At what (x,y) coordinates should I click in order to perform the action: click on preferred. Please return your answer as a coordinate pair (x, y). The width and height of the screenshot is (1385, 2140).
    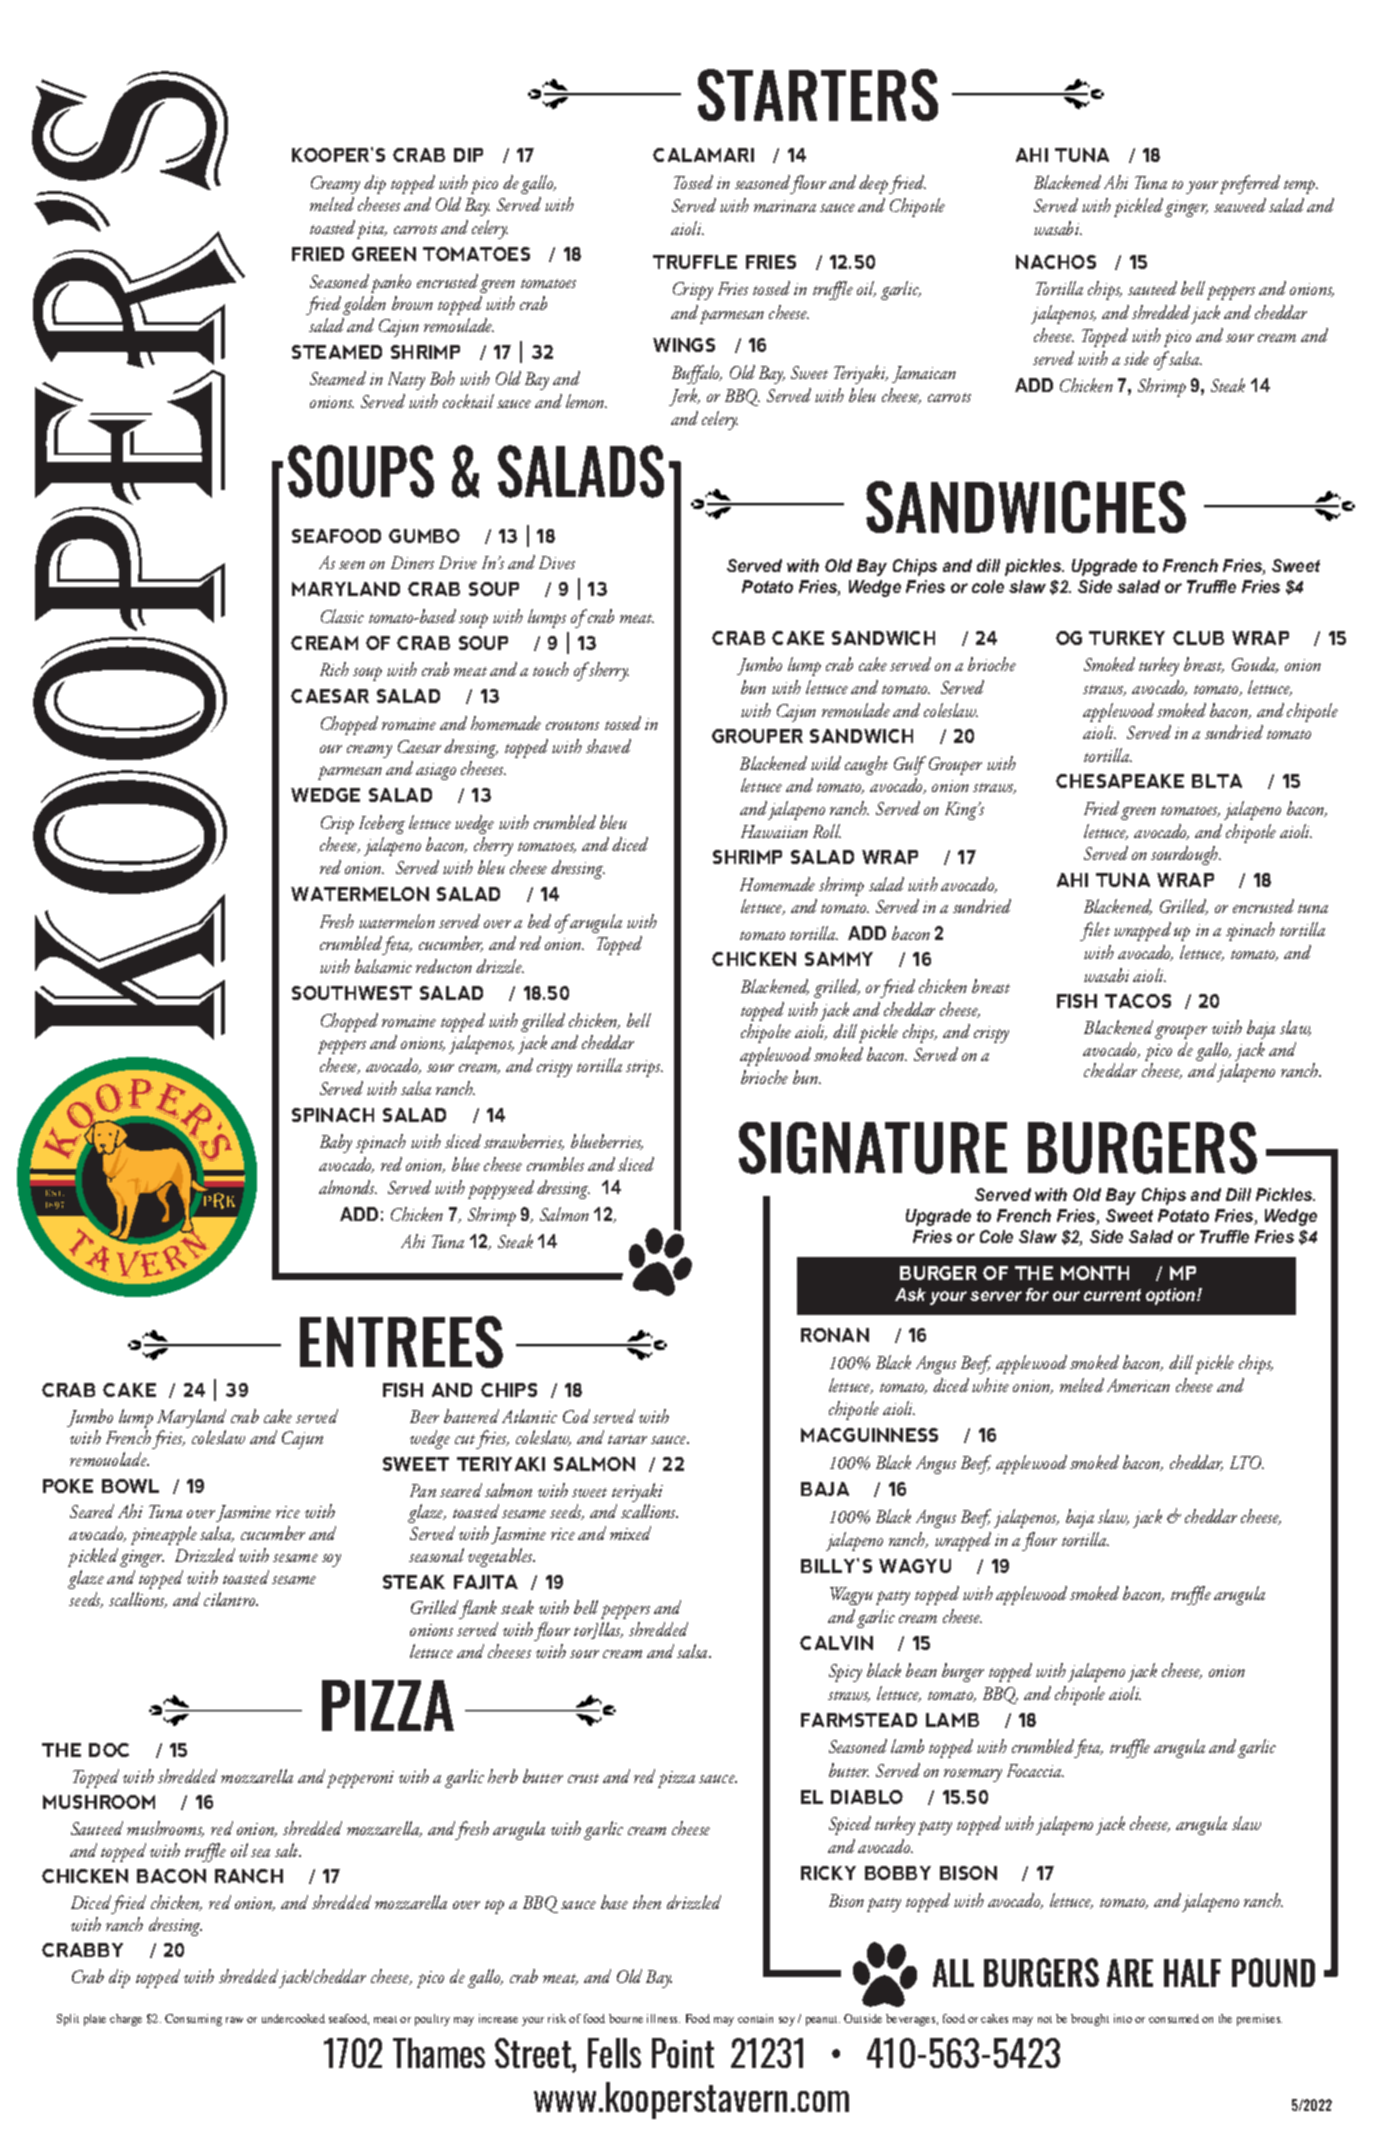
    Looking at the image, I should click on (1250, 184).
